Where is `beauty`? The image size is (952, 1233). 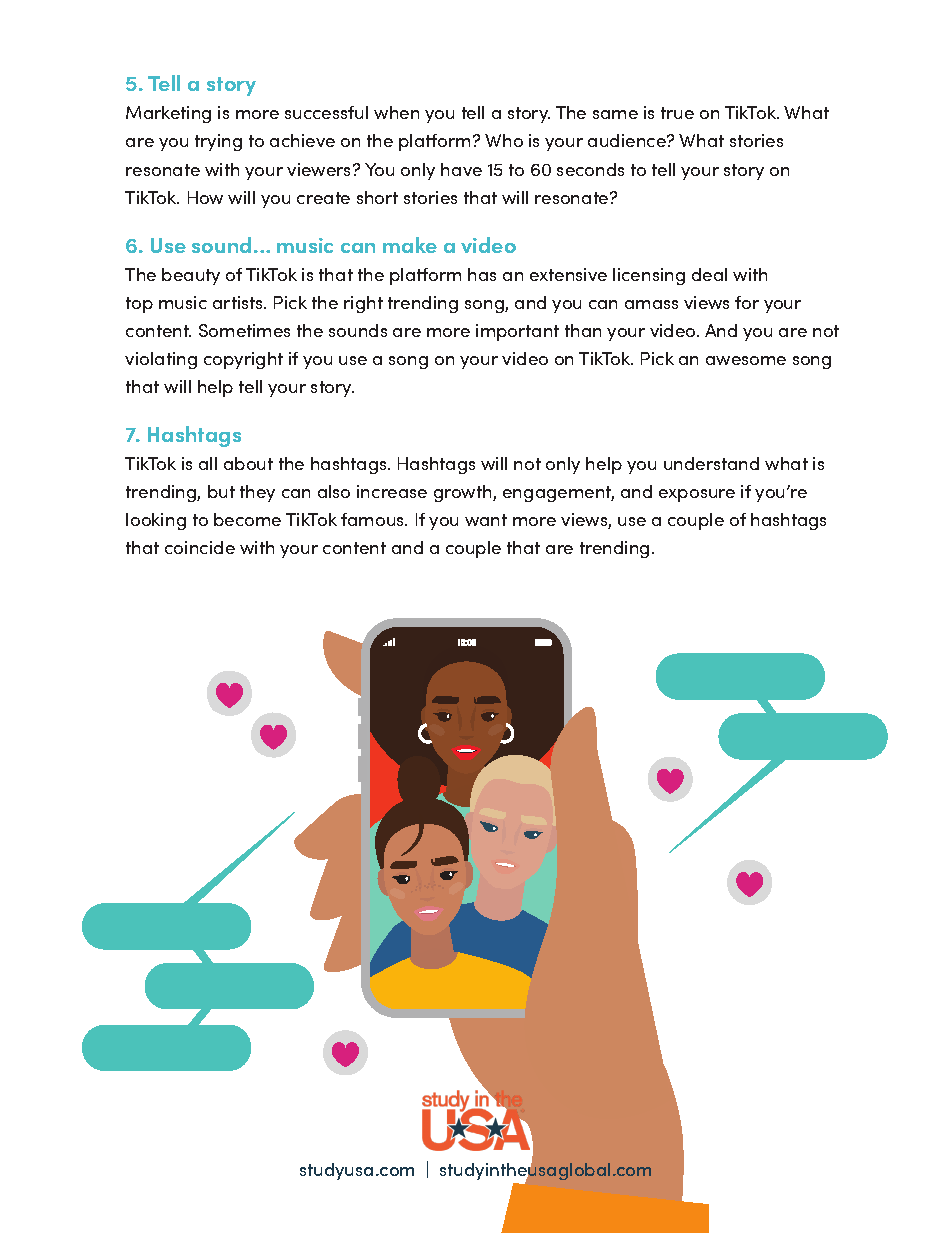 beauty is located at coordinates (191, 276).
